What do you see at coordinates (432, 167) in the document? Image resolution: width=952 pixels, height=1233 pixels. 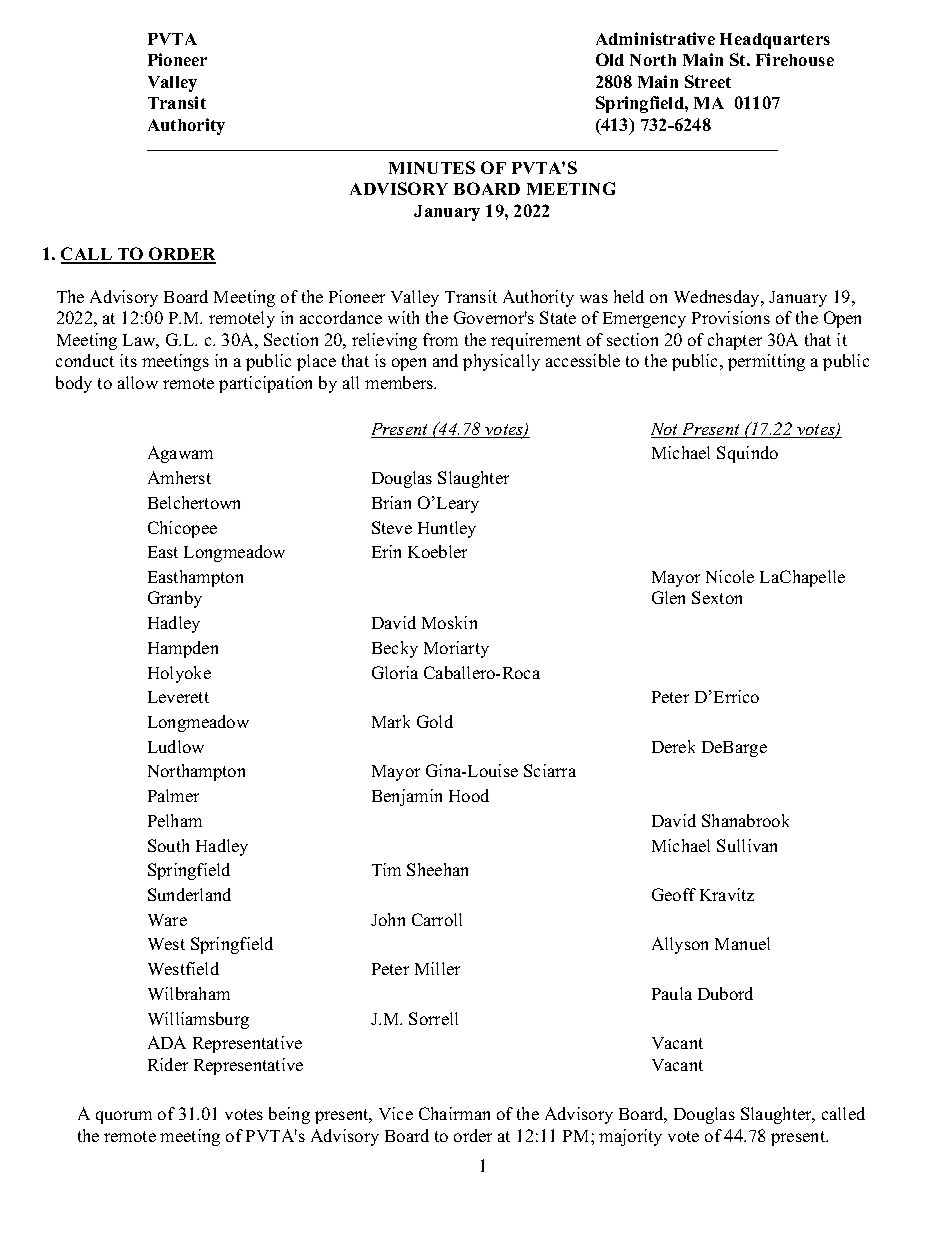 I see `MINUTES` at bounding box center [432, 167].
